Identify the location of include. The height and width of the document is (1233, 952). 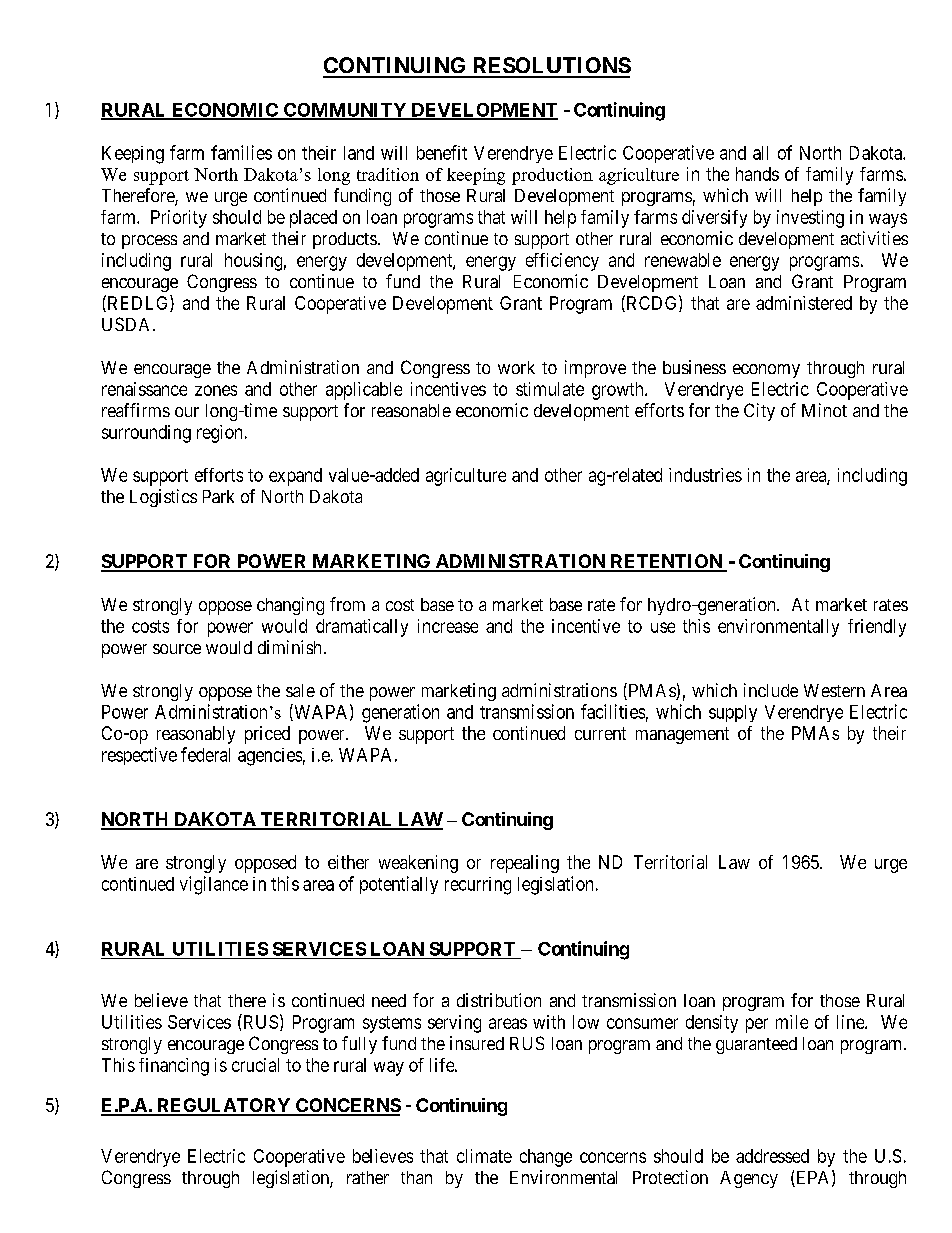
(771, 690).
